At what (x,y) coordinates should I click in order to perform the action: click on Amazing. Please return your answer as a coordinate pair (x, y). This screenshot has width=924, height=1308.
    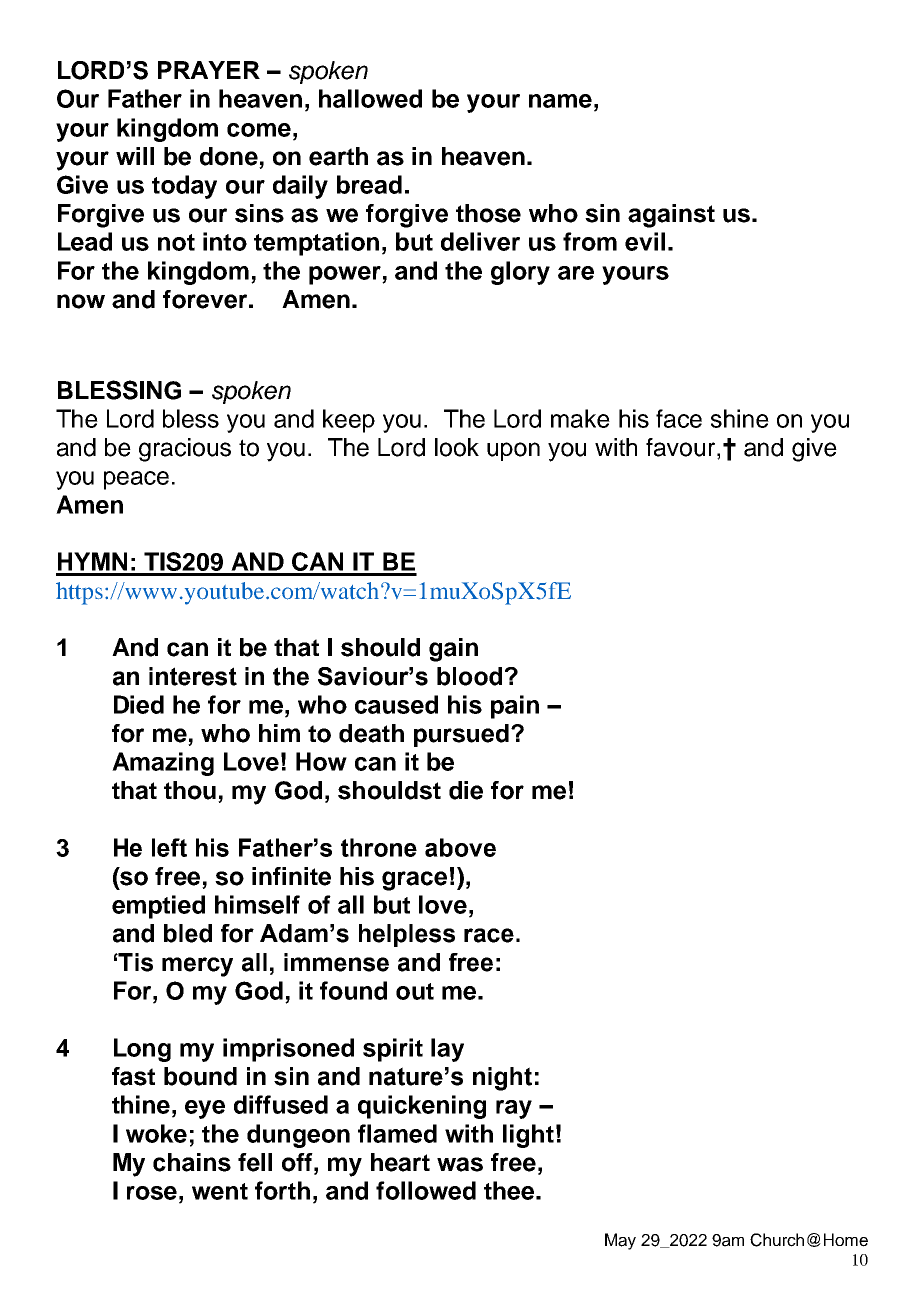
    Looking at the image, I should click on (163, 764).
